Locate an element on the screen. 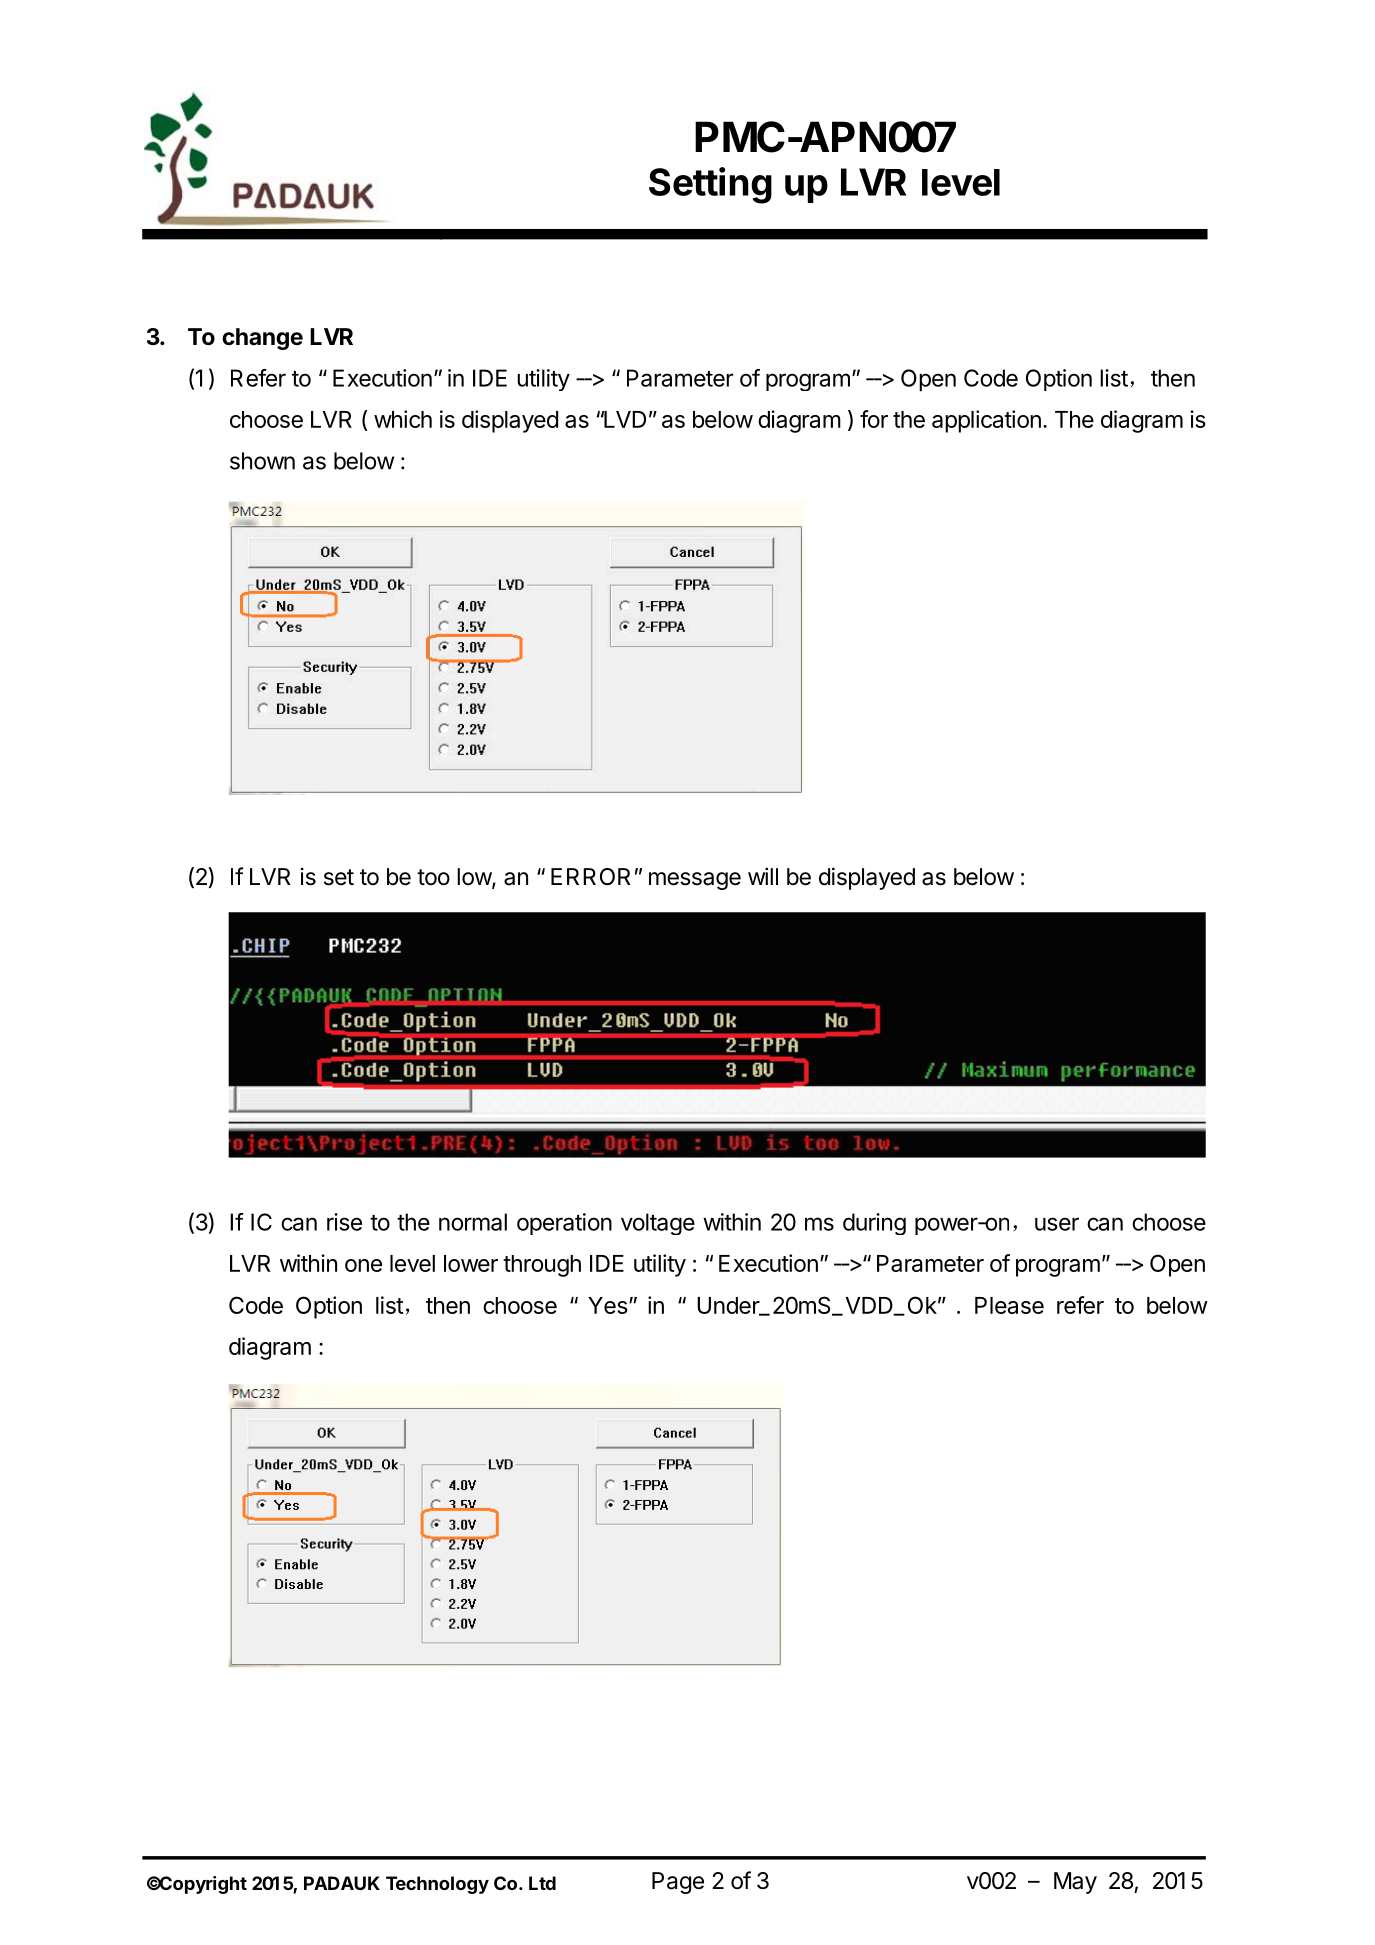  change is located at coordinates (262, 339).
